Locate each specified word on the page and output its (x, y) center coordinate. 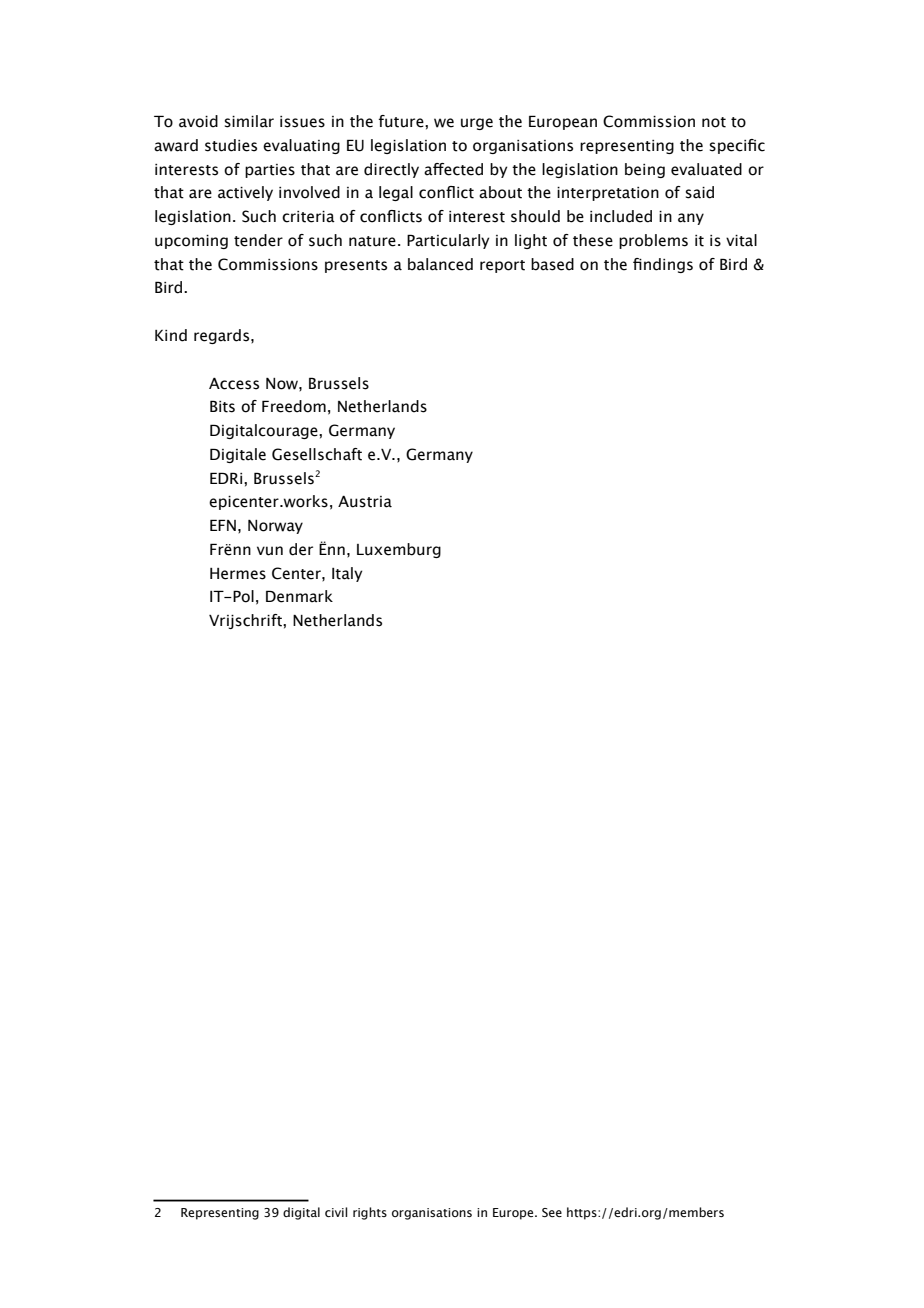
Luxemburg (399, 550)
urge (477, 124)
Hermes (238, 574)
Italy (347, 574)
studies (231, 145)
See (552, 1212)
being (645, 170)
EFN (223, 525)
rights (370, 1213)
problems (653, 241)
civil (336, 1212)
